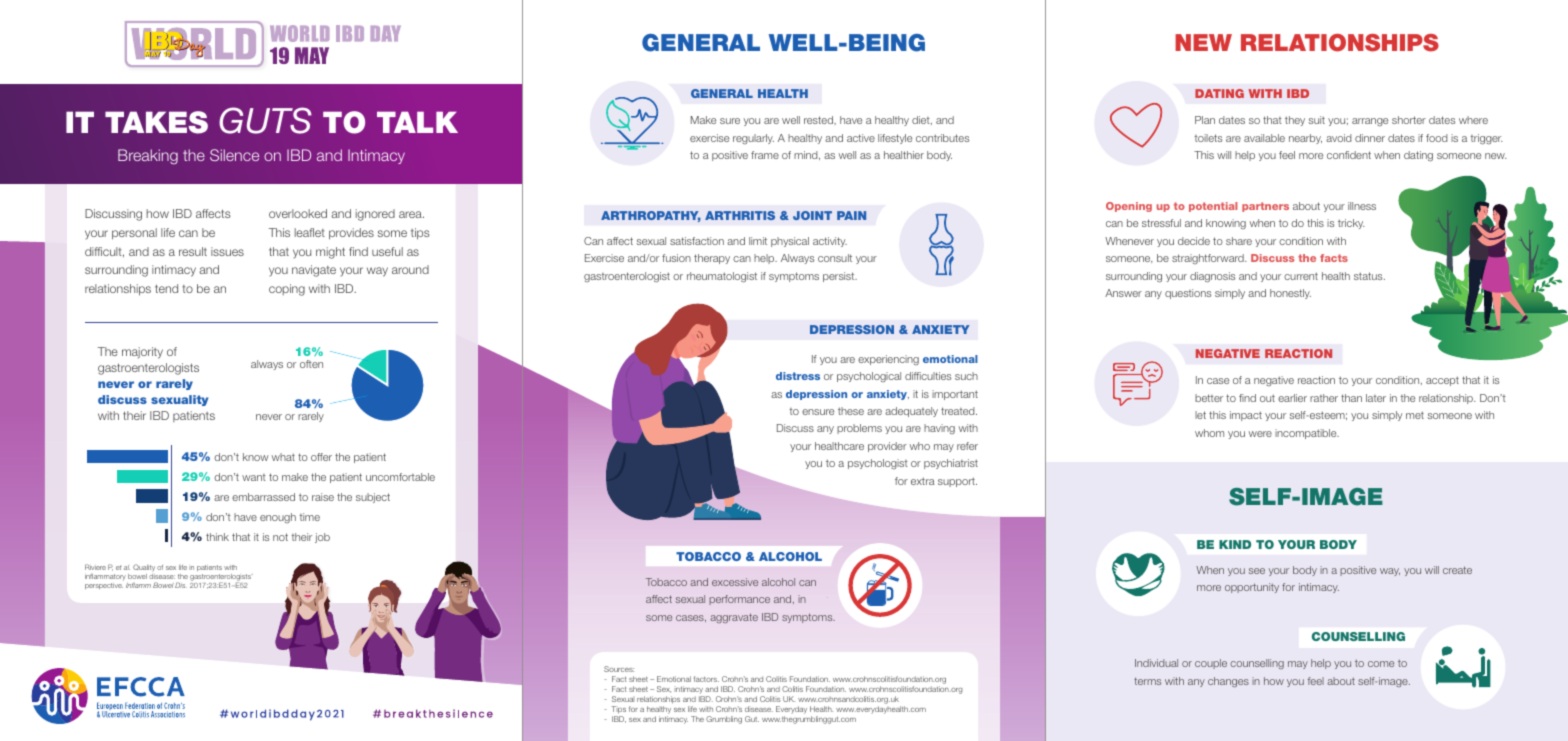 The height and width of the image is (741, 1568). What do you see at coordinates (734, 618) in the image?
I see `aggravate` at bounding box center [734, 618].
